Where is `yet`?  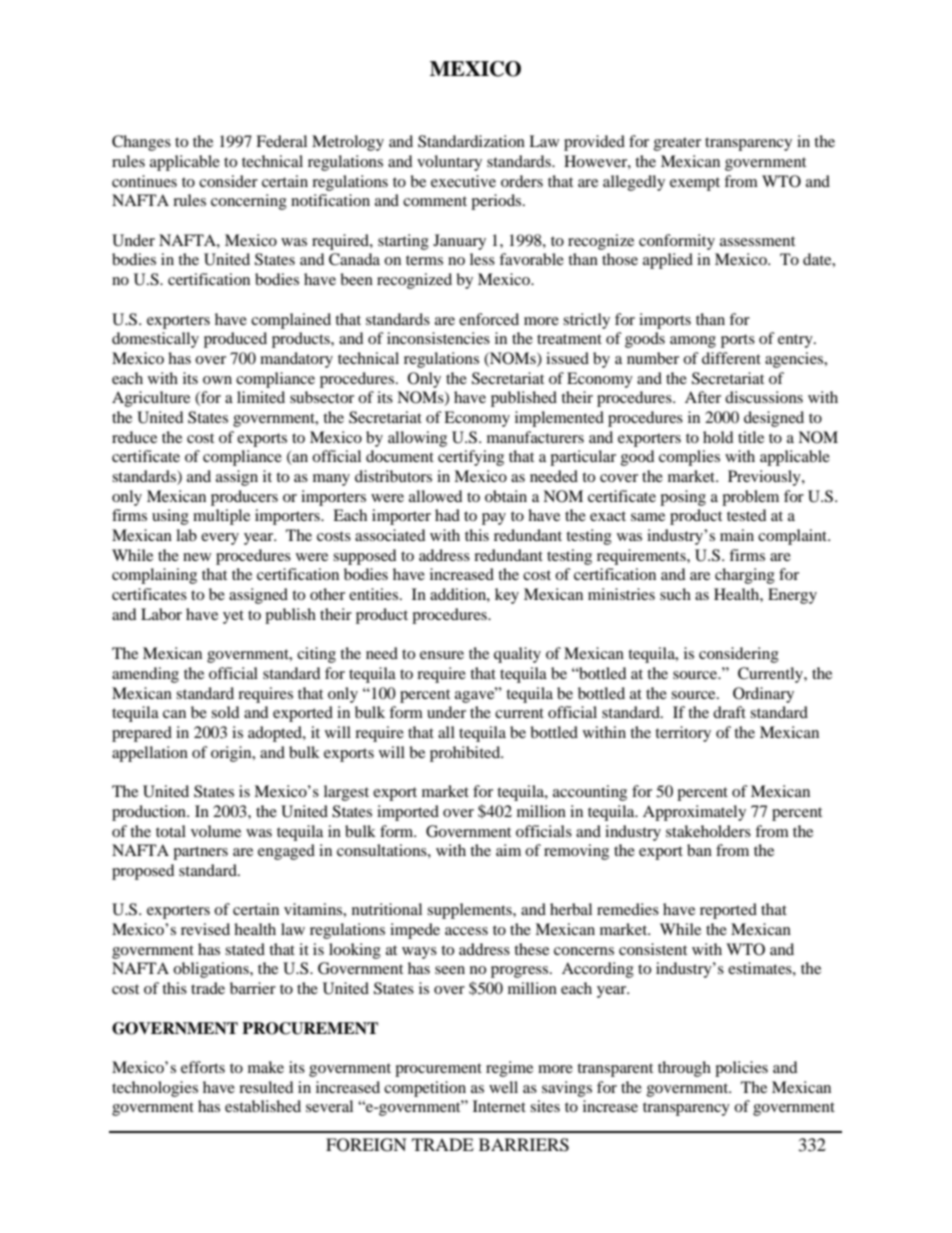
yet is located at coordinates (233, 617).
